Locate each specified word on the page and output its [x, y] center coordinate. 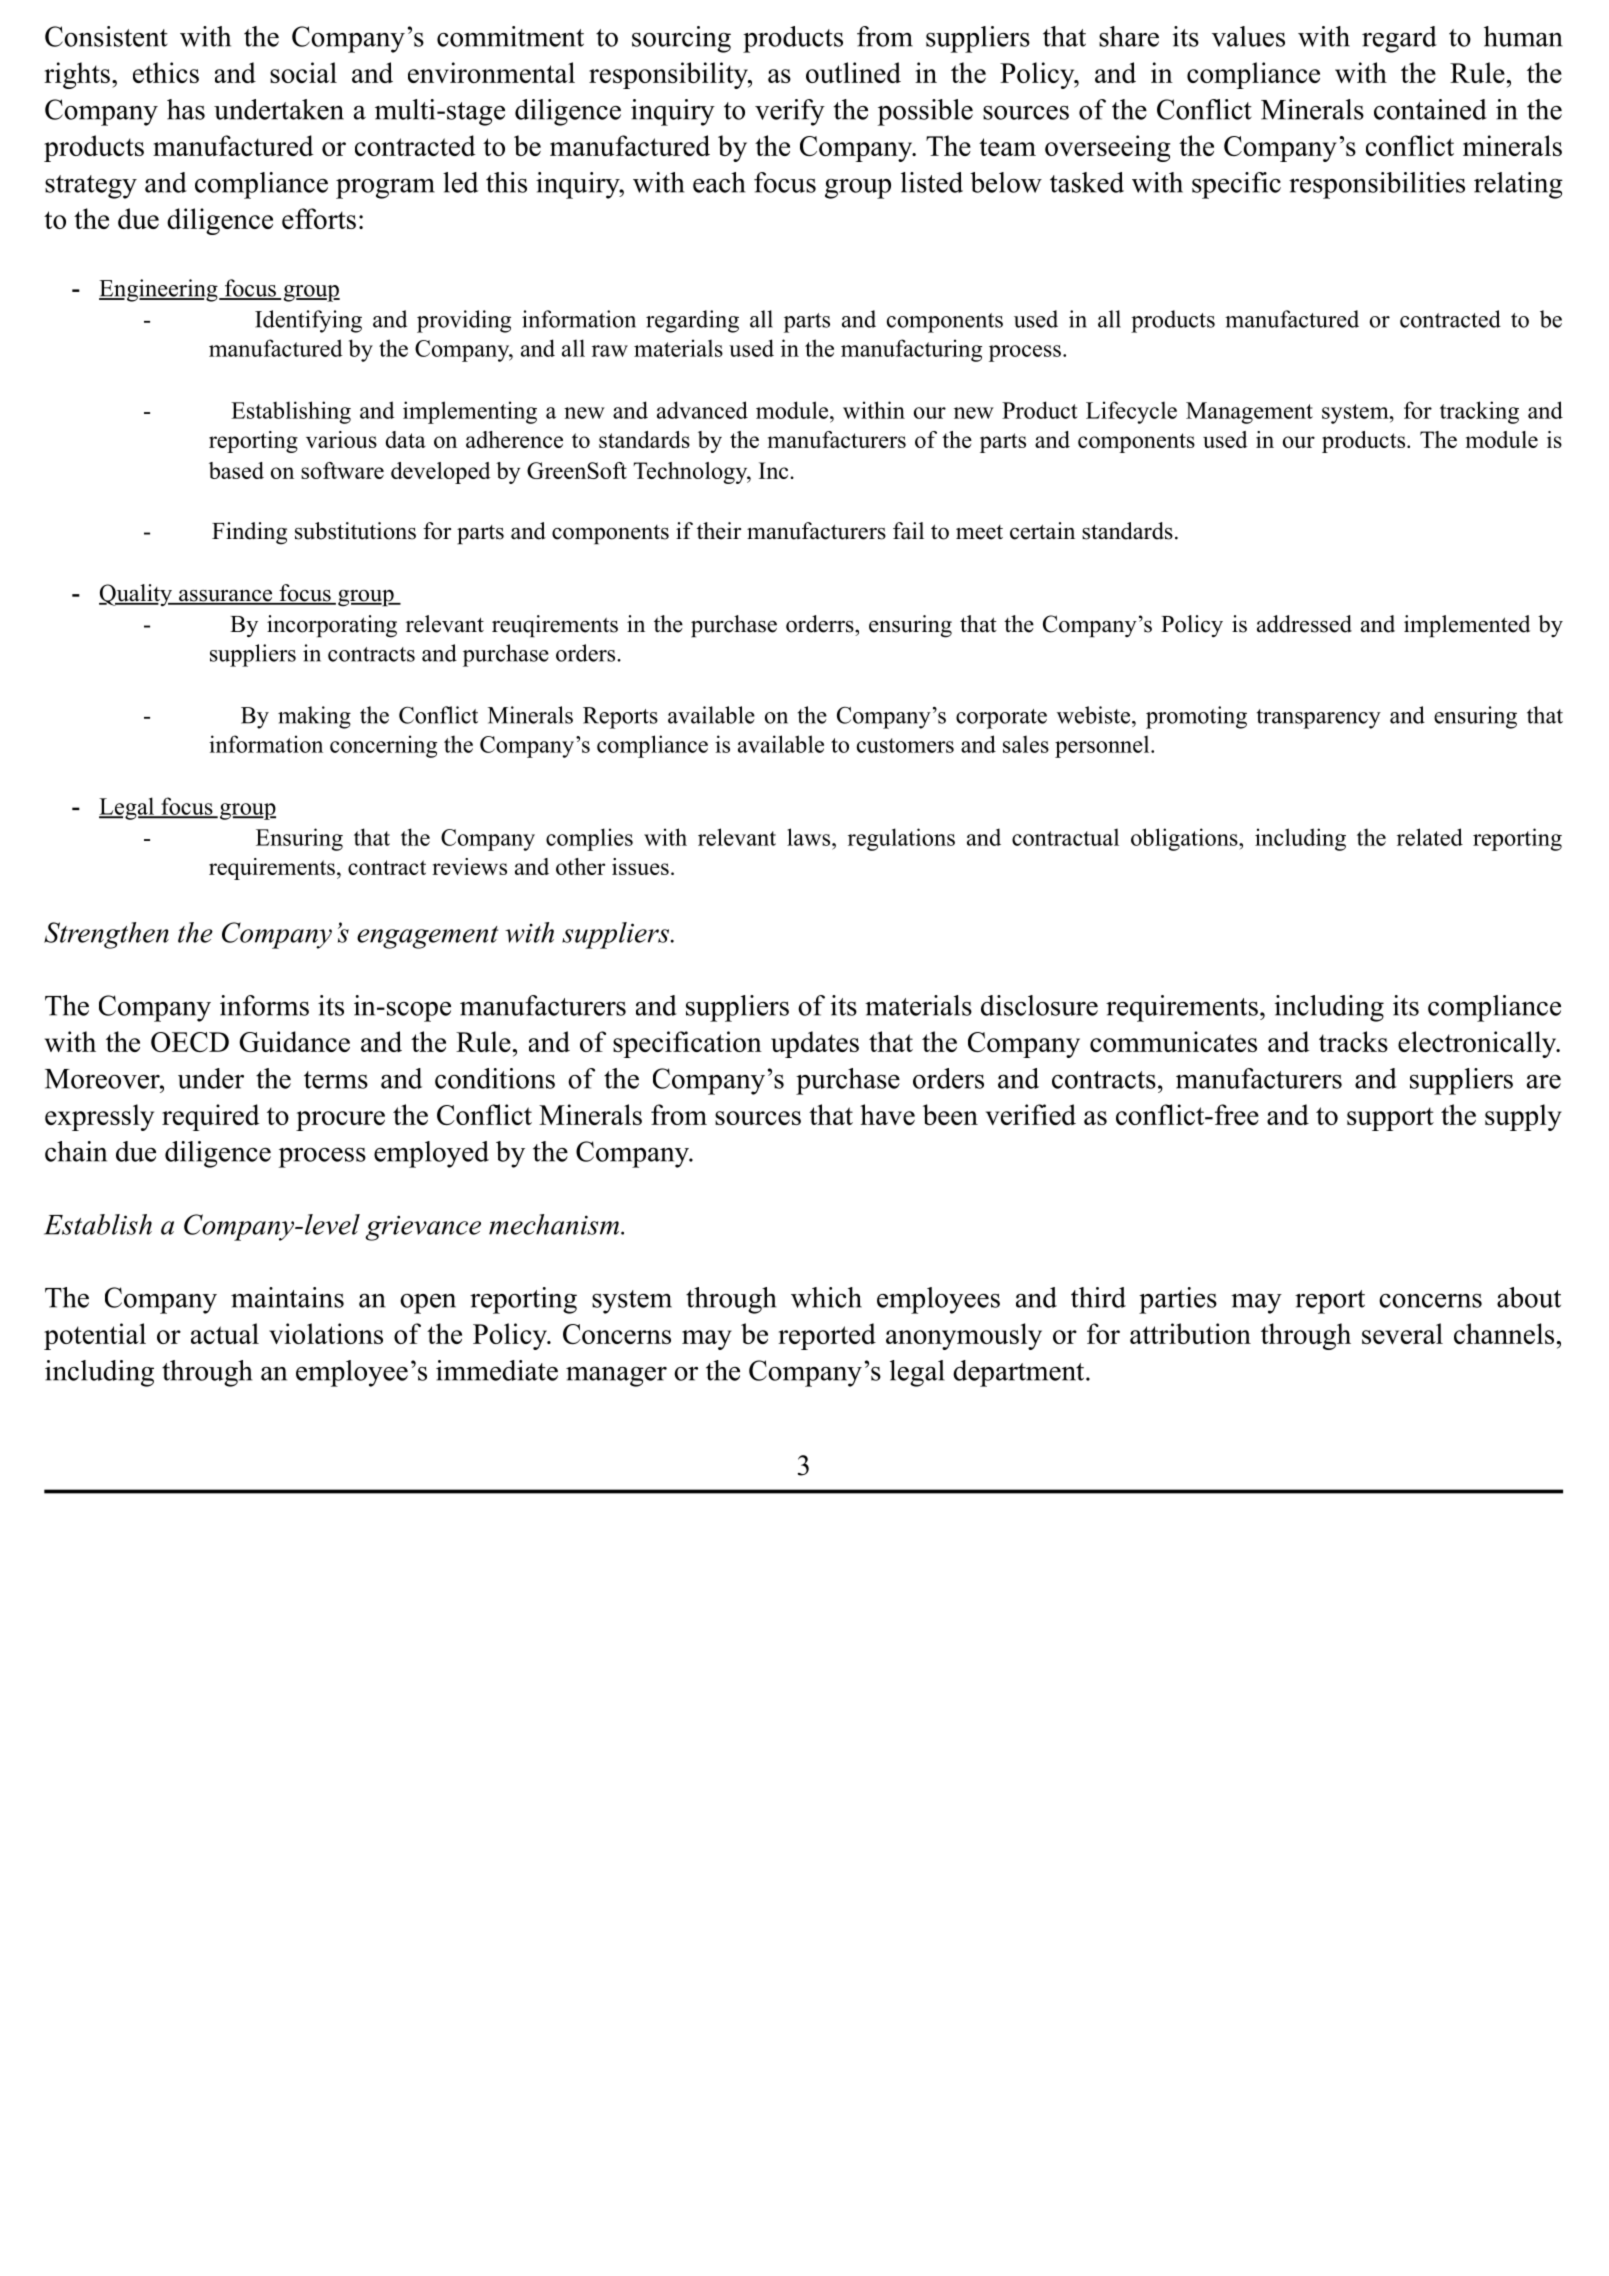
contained [1430, 109]
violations [326, 1333]
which [826, 1297]
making [314, 717]
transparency [1319, 719]
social [303, 72]
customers [905, 745]
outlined [853, 72]
